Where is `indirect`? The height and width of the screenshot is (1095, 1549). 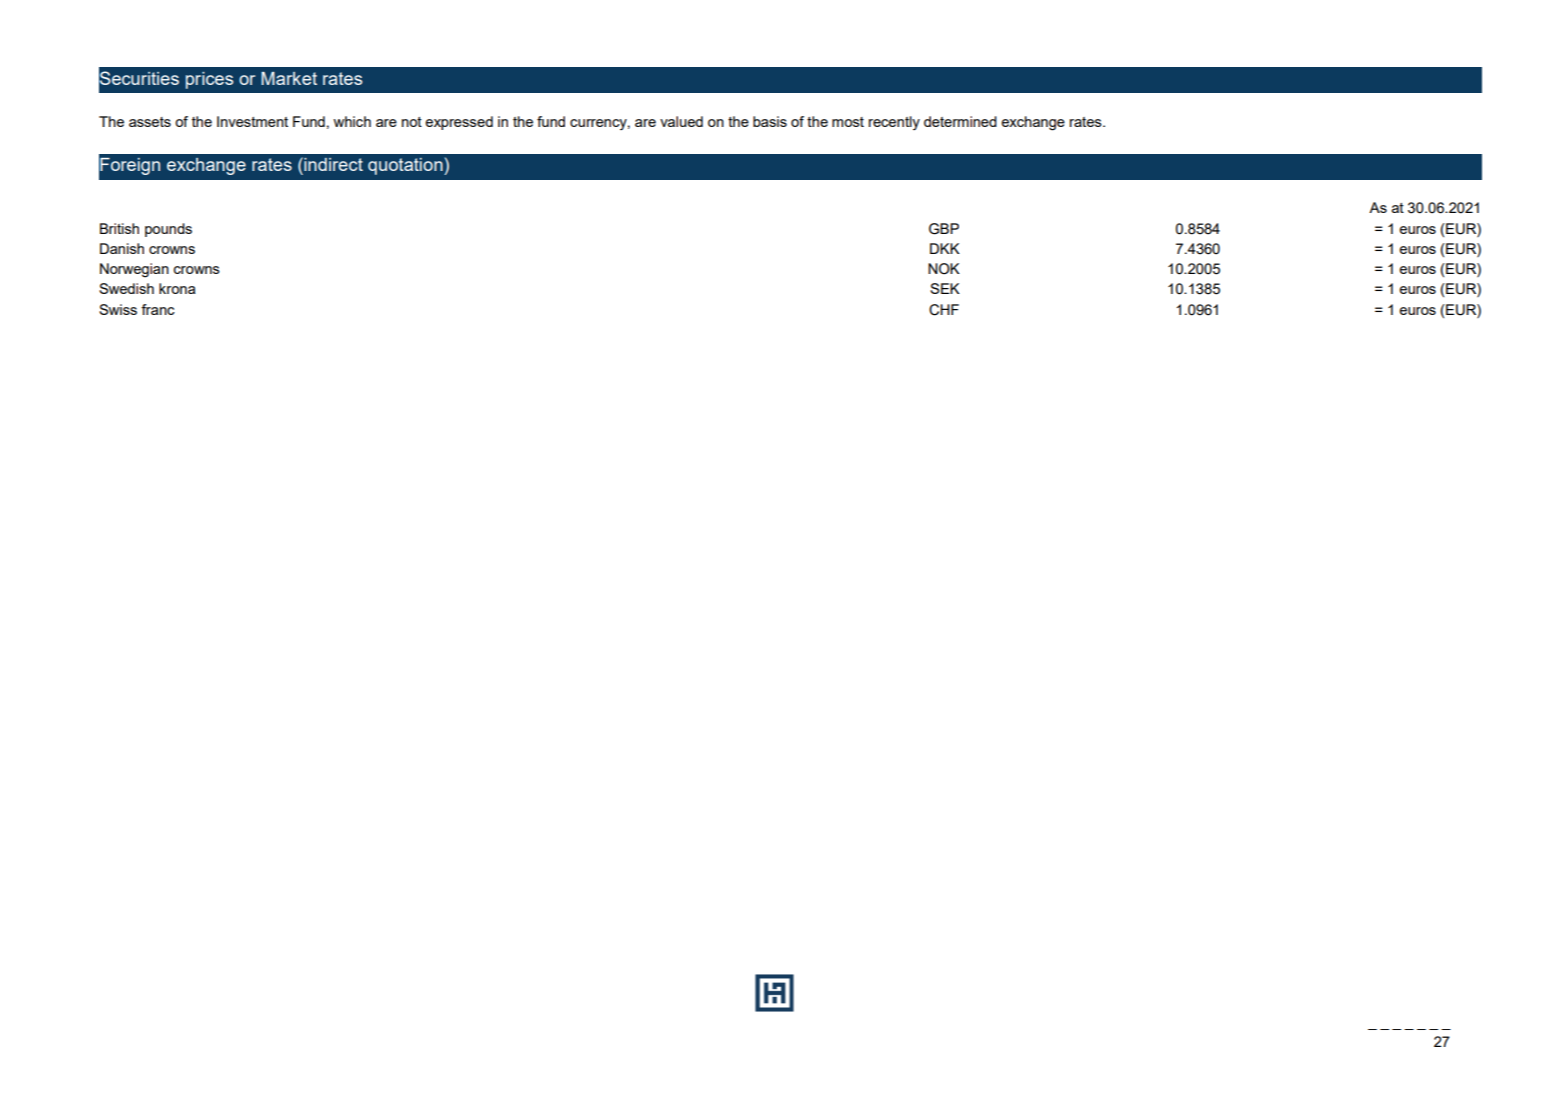
indirect is located at coordinates (332, 164).
